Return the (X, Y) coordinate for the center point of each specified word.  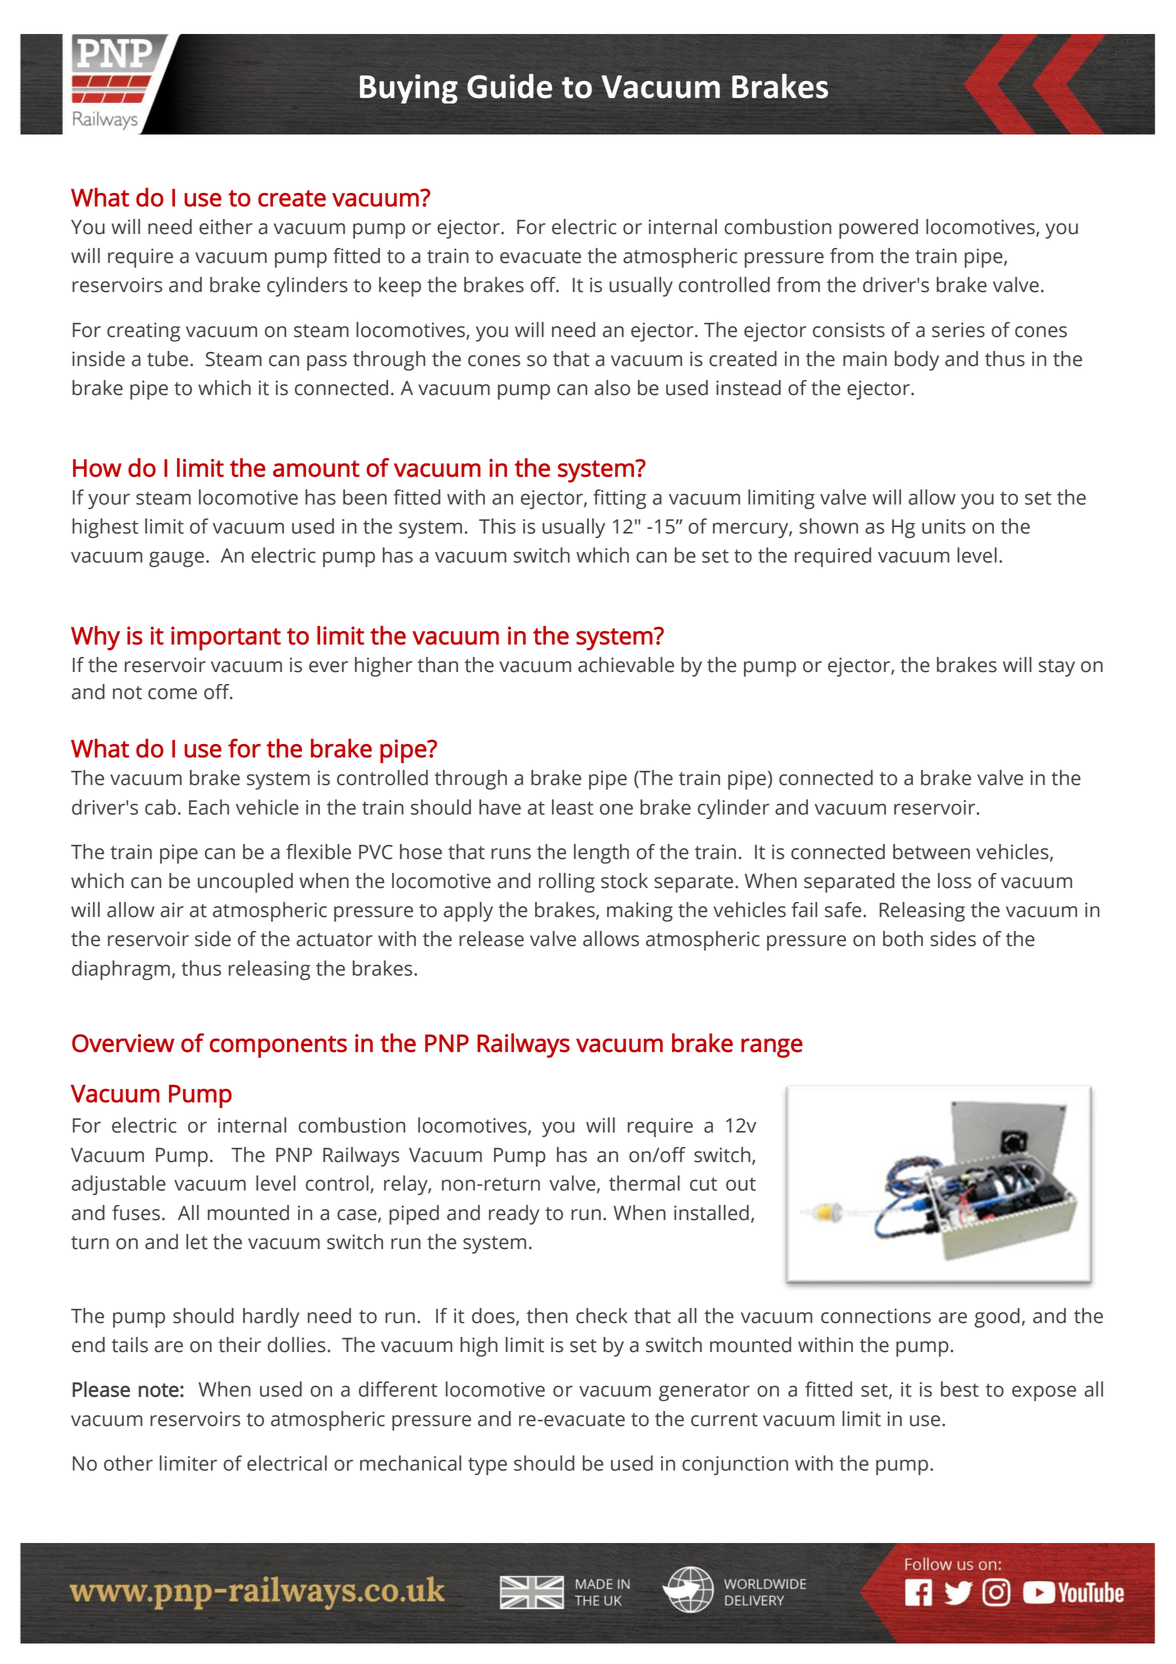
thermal (644, 1183)
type (487, 1466)
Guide (509, 86)
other (128, 1463)
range (772, 1048)
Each (209, 807)
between (931, 852)
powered (878, 229)
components (278, 1046)
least (572, 807)
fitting (619, 499)
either (226, 227)
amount (316, 468)
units (944, 526)
